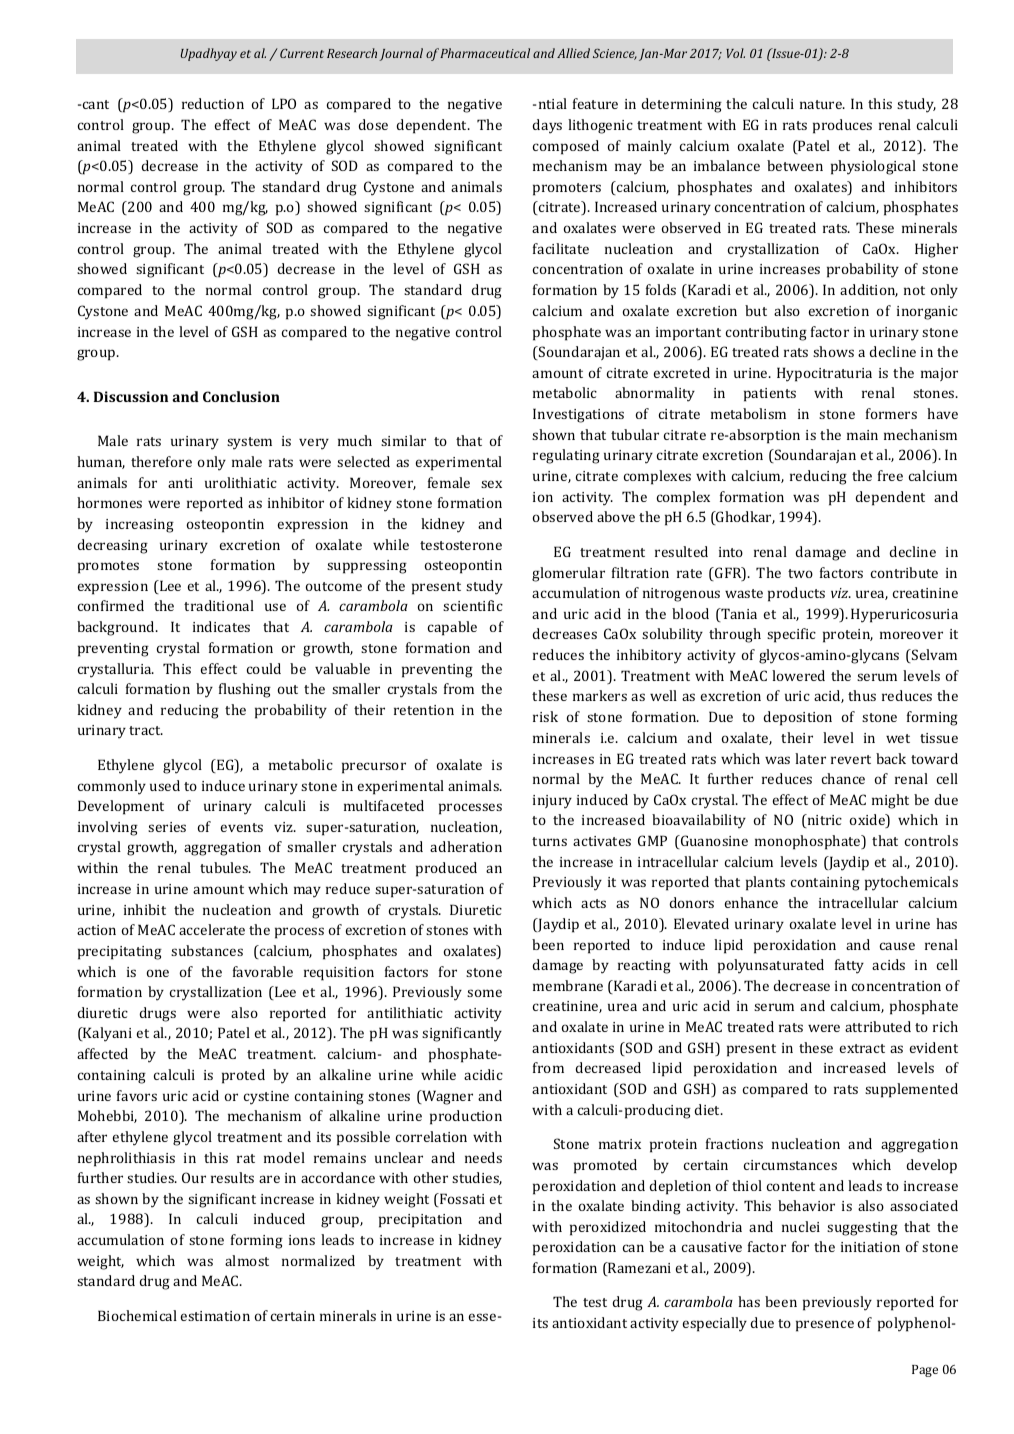 The image size is (1014, 1434). I want to click on nature, so click(822, 104).
